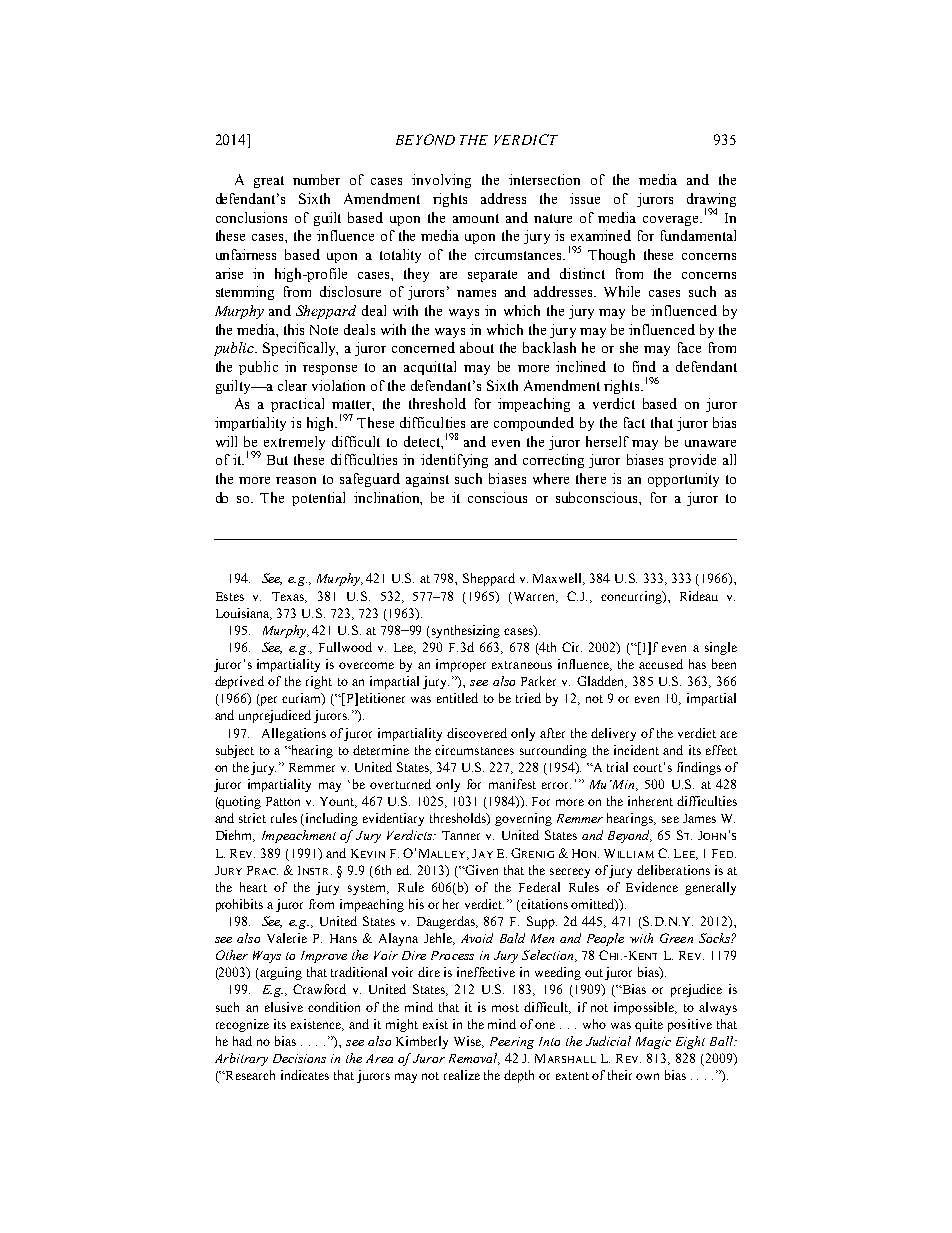 Image resolution: width=952 pixels, height=1233 pixels. What do you see at coordinates (661, 664) in the page?
I see `accused` at bounding box center [661, 664].
